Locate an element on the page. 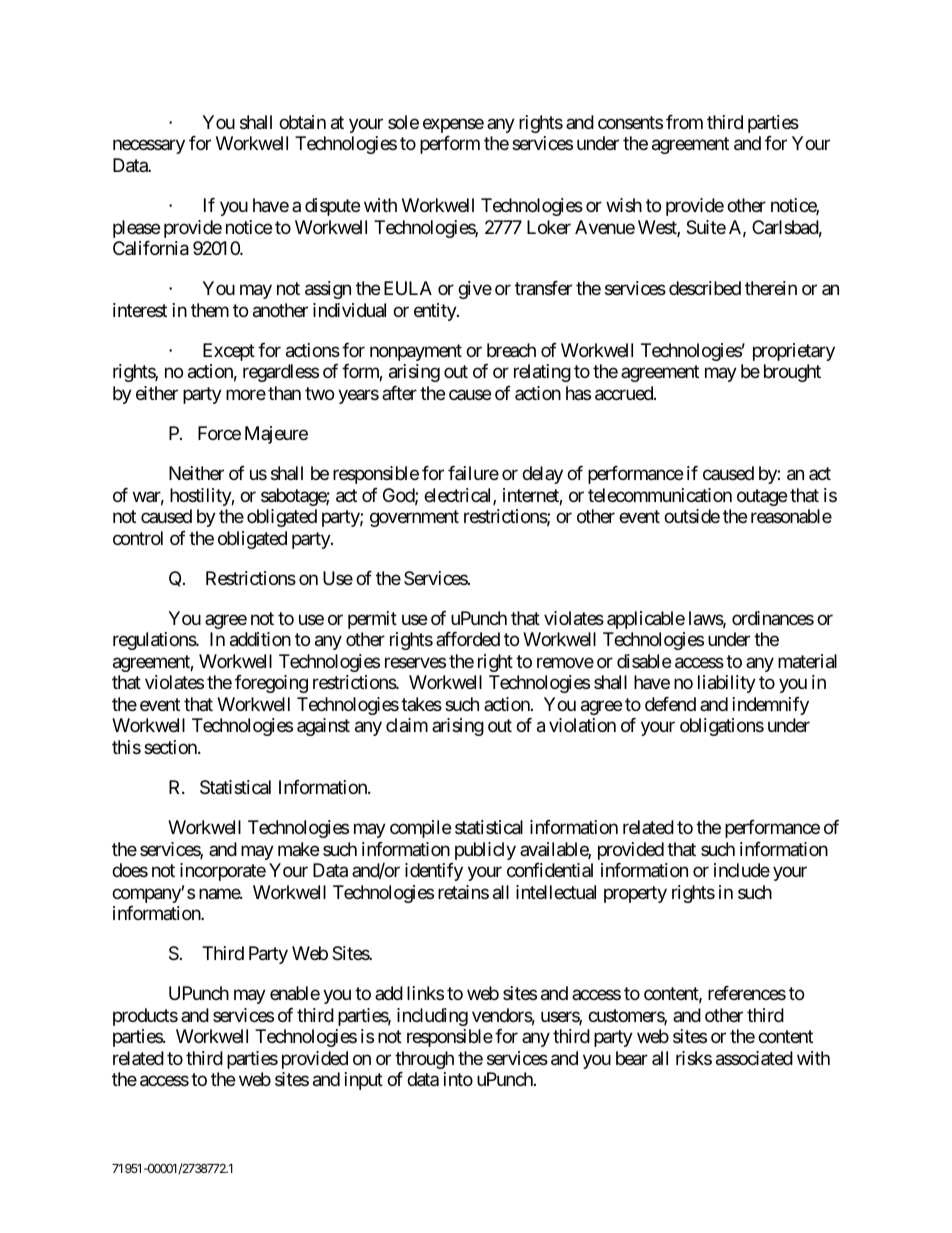 The image size is (952, 1233). outage is located at coordinates (762, 497).
